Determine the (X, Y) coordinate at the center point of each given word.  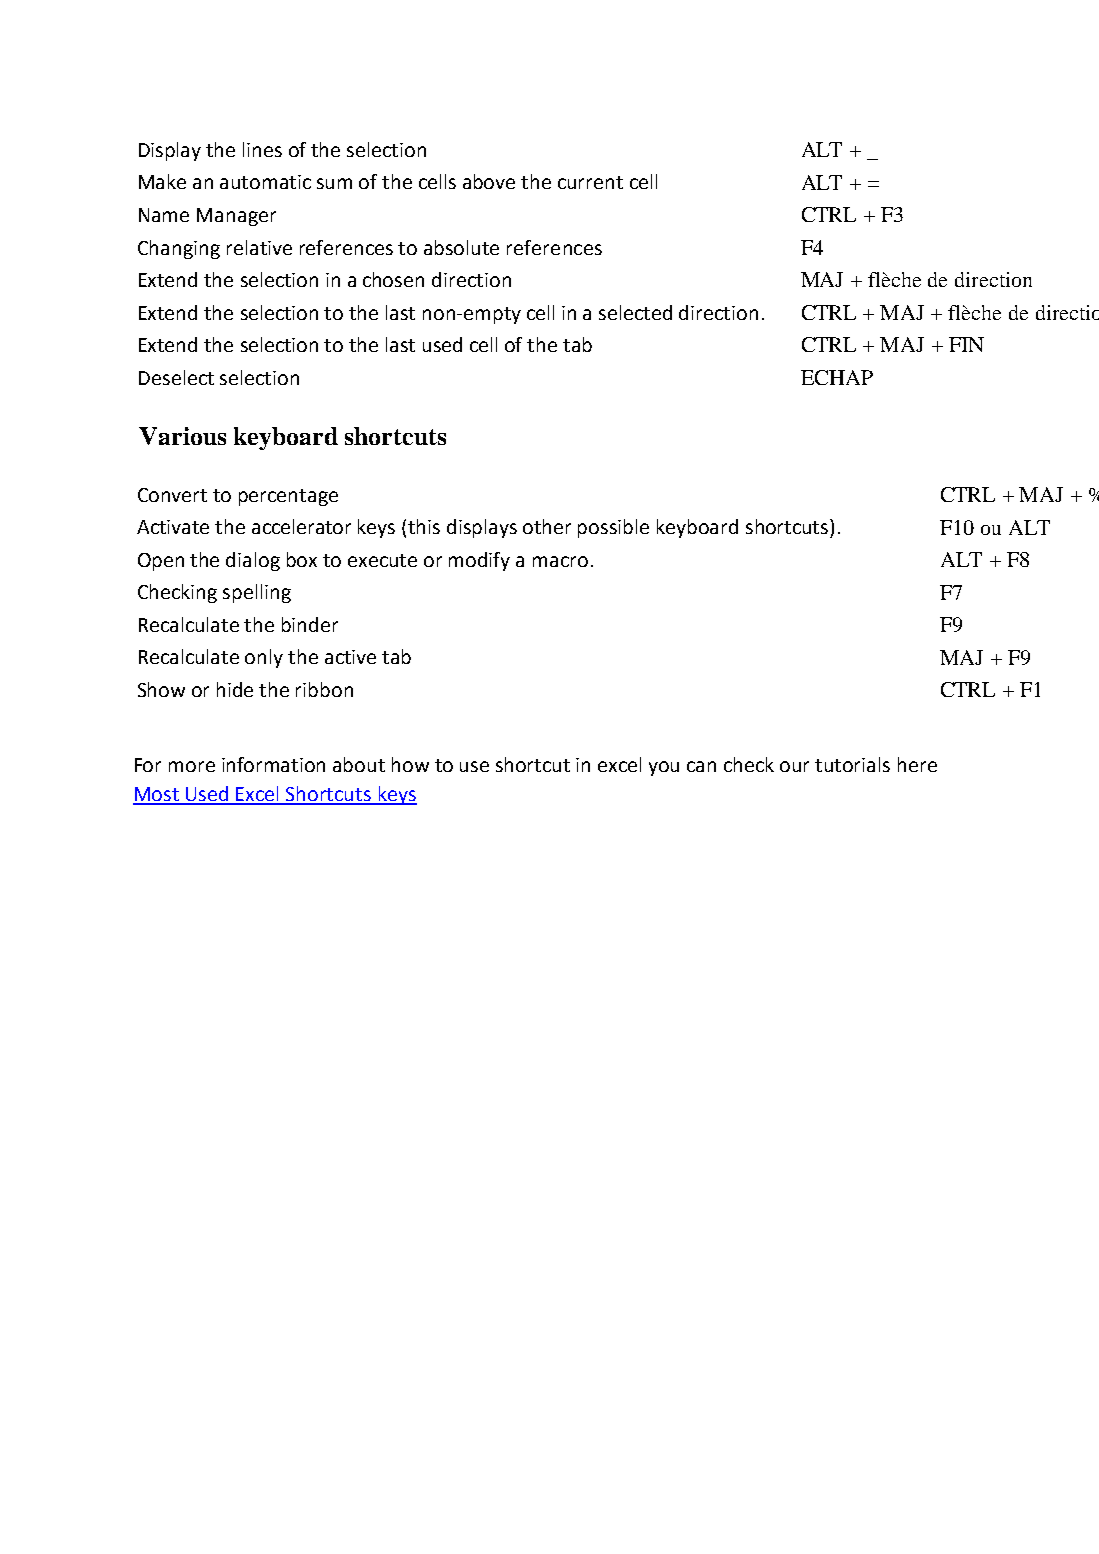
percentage (288, 497)
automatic (265, 182)
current (590, 182)
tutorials (852, 764)
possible (613, 528)
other (547, 526)
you (664, 768)
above (489, 181)
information (273, 764)
